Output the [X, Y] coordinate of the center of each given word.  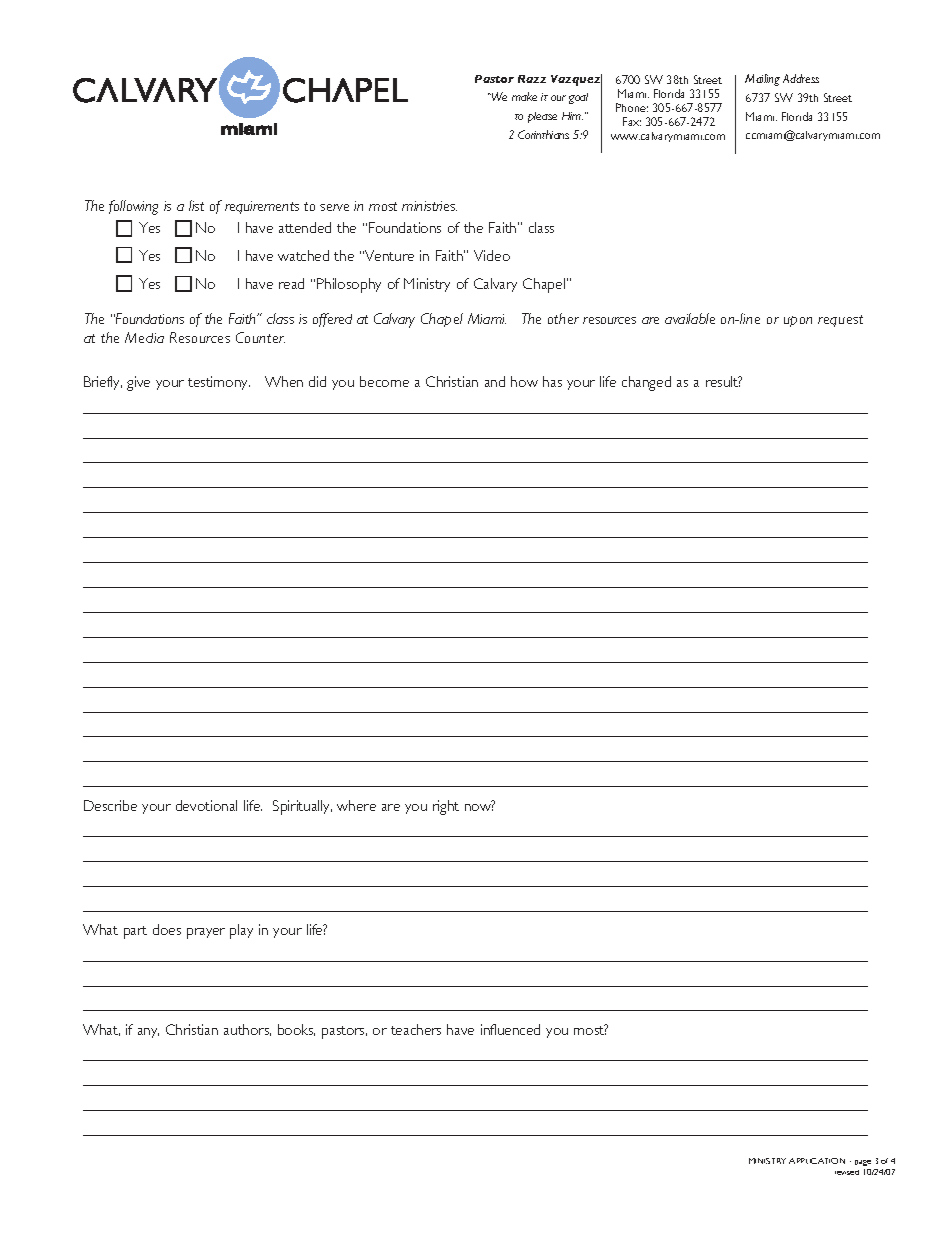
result [723, 381]
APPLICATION [817, 1161]
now [479, 807]
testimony [219, 383]
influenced [510, 1029]
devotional [206, 805]
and [495, 381]
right [446, 807]
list [196, 205]
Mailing [762, 80]
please [542, 117]
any [148, 1033]
